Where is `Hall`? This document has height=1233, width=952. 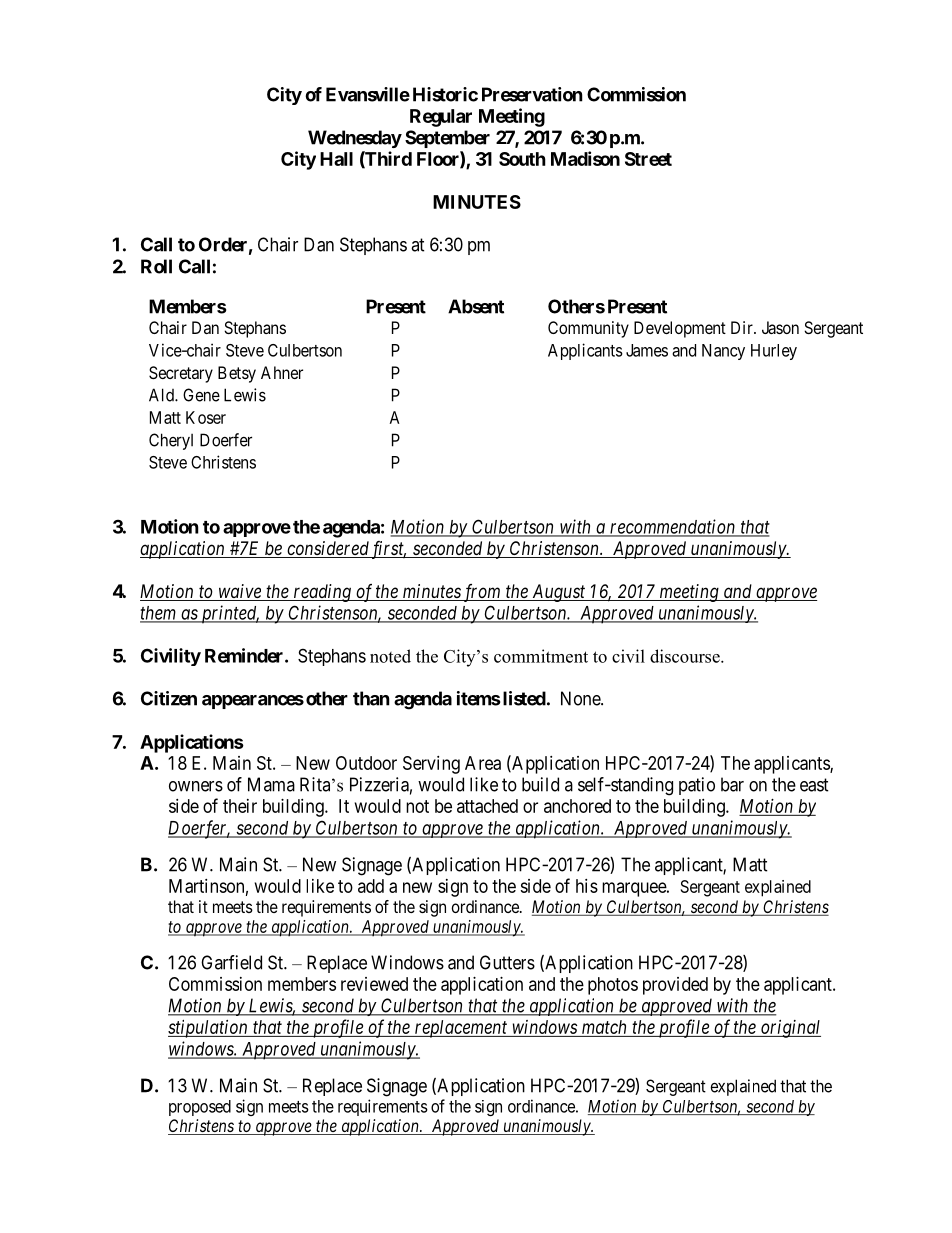
Hall is located at coordinates (336, 159).
